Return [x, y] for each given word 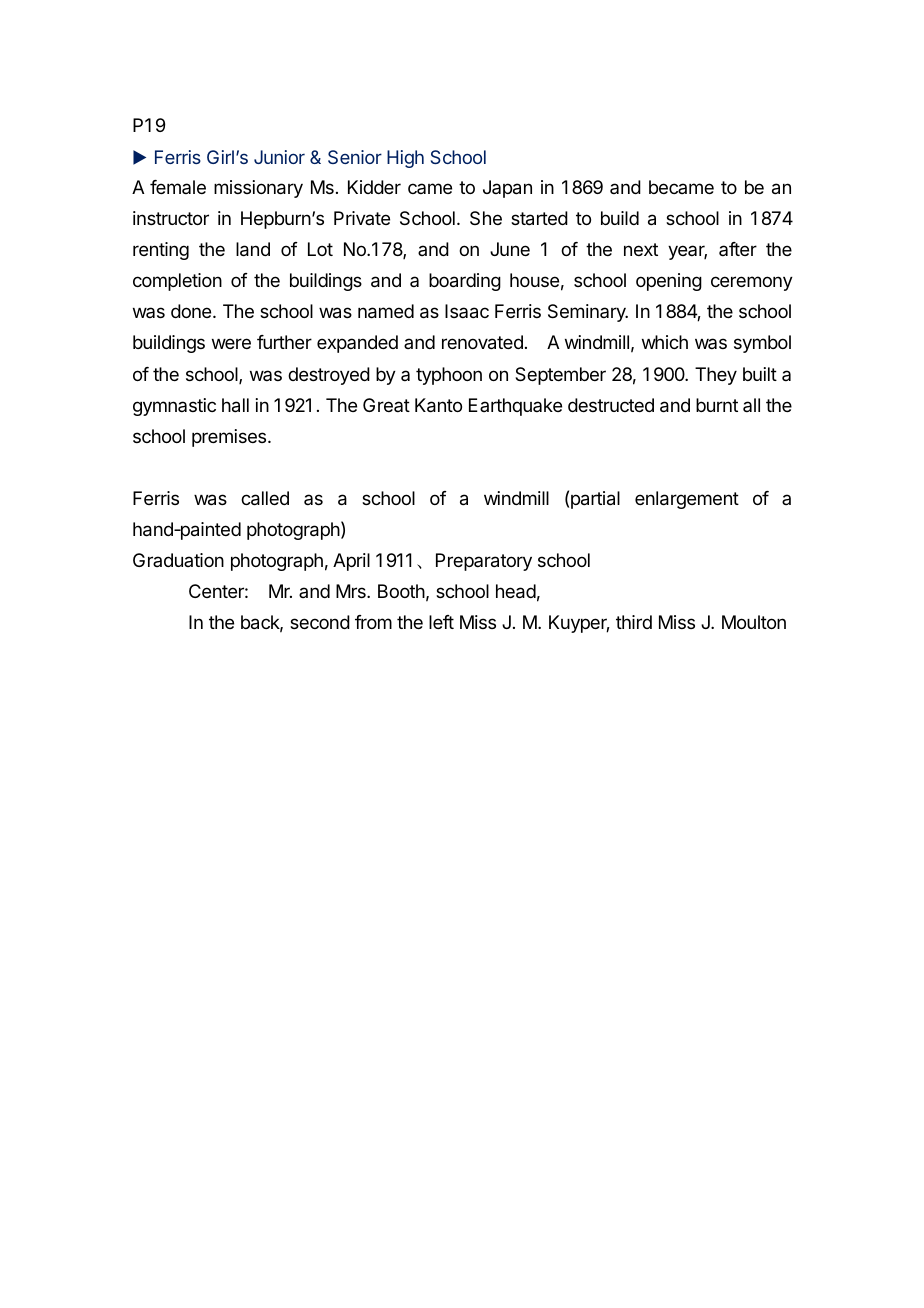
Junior [279, 157]
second [320, 622]
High [405, 159]
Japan [507, 189]
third [634, 622]
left [441, 622]
